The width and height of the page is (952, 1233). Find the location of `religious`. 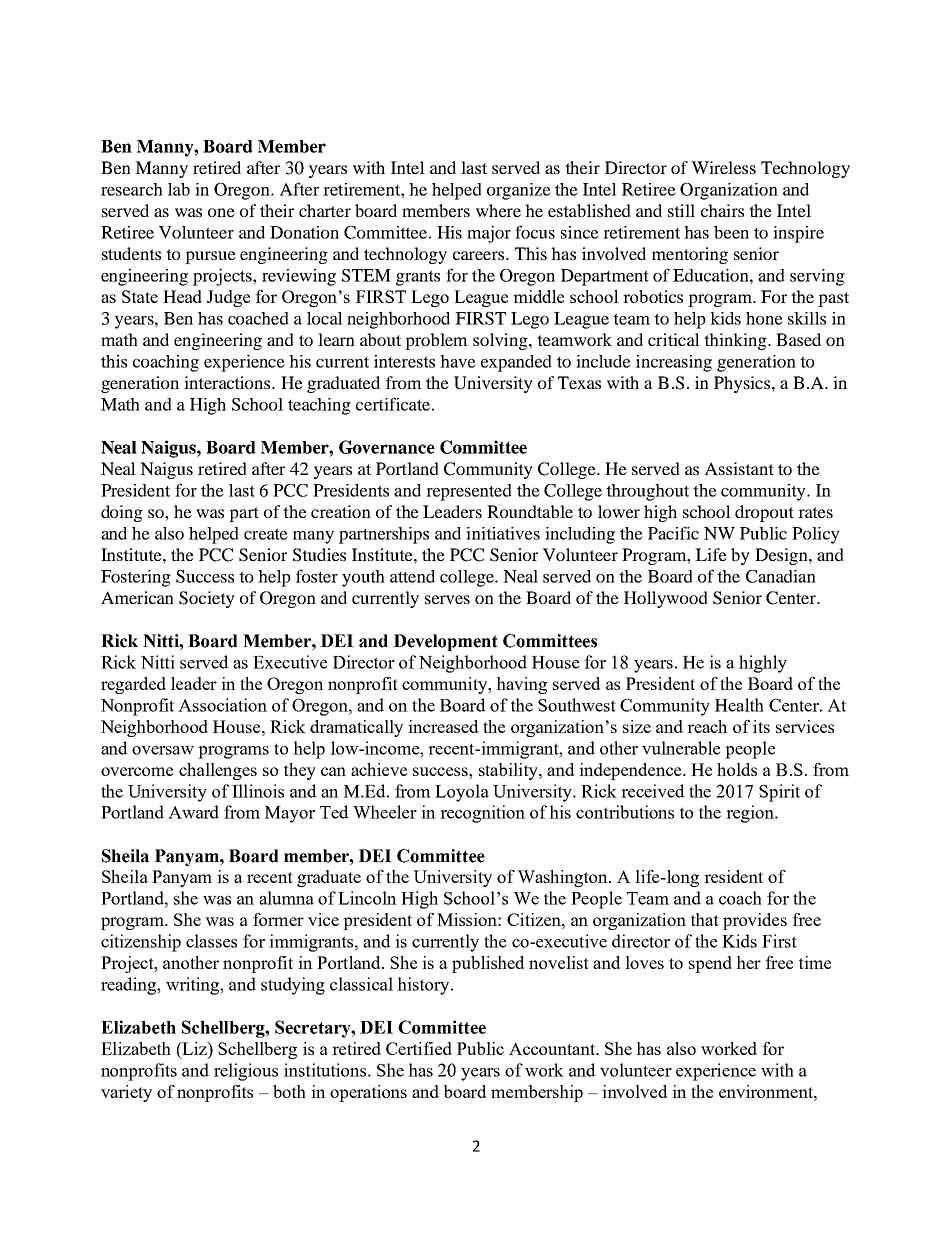

religious is located at coordinates (246, 1072).
